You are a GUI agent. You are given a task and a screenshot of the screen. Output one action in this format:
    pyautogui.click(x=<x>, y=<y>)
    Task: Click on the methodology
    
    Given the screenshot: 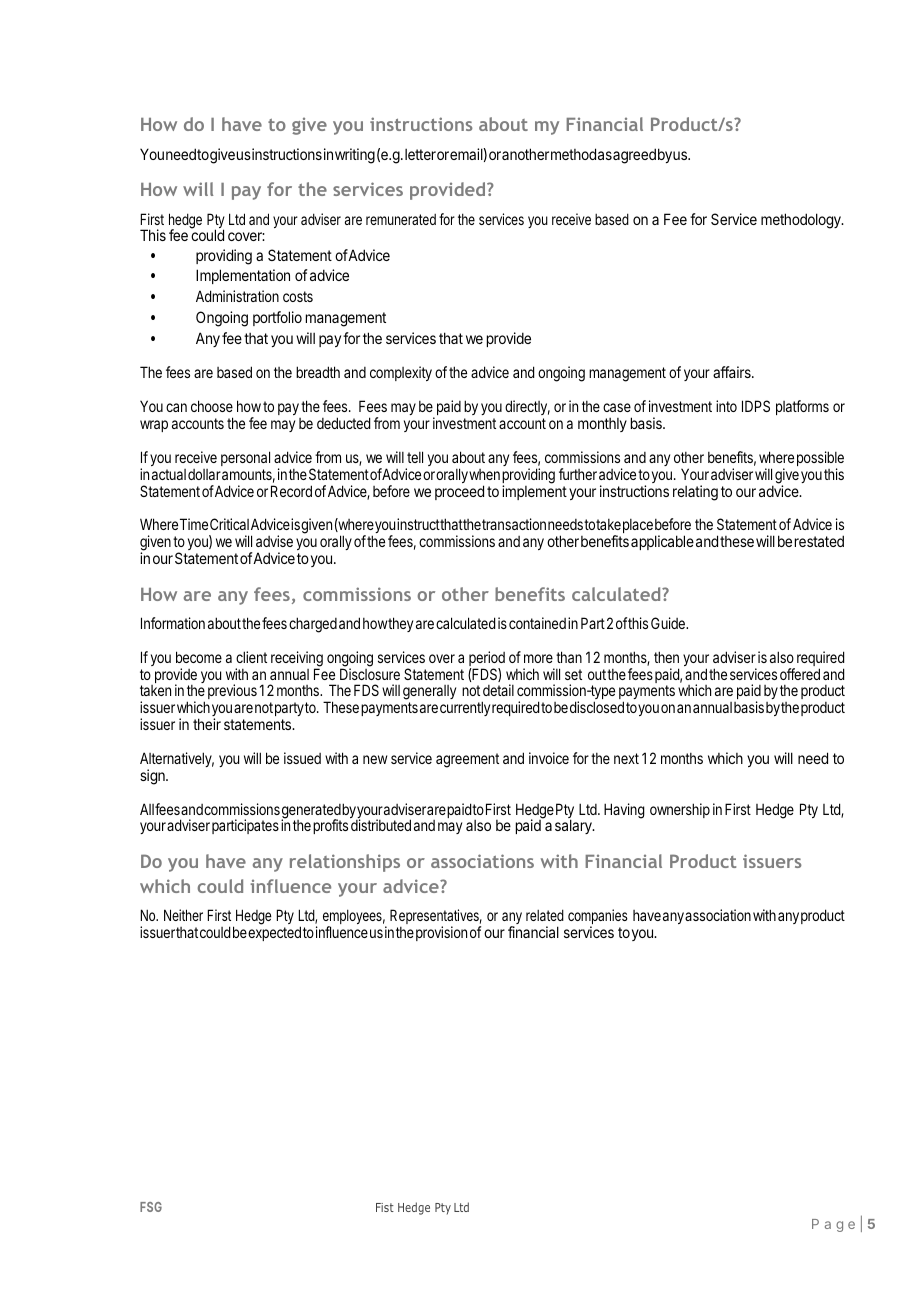 What is the action you would take?
    pyautogui.click(x=802, y=221)
